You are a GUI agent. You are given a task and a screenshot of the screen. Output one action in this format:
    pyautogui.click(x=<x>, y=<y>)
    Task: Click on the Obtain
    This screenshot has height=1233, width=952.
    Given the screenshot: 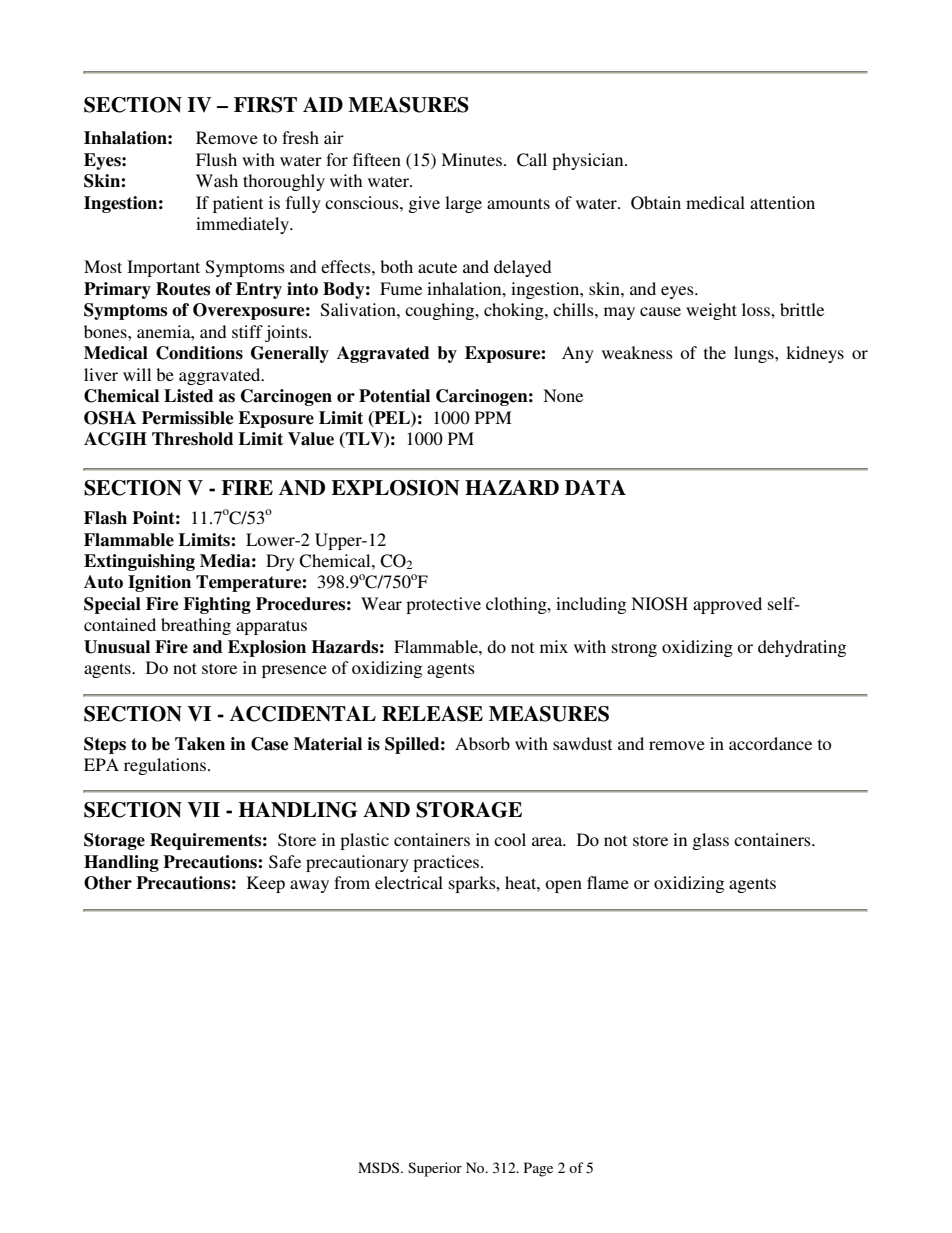 What is the action you would take?
    pyautogui.click(x=656, y=203)
